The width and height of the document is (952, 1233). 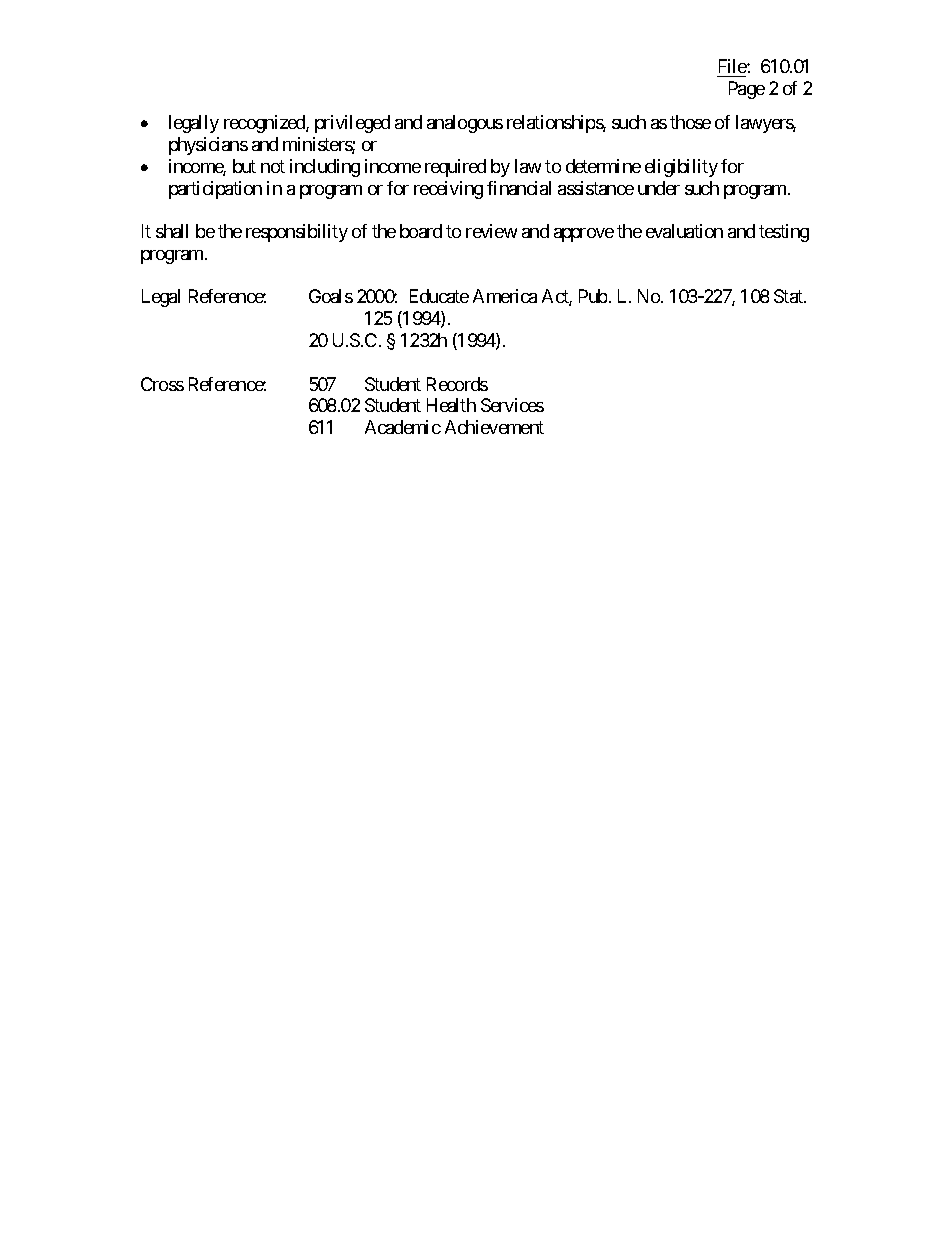 I want to click on analogous, so click(x=465, y=124).
